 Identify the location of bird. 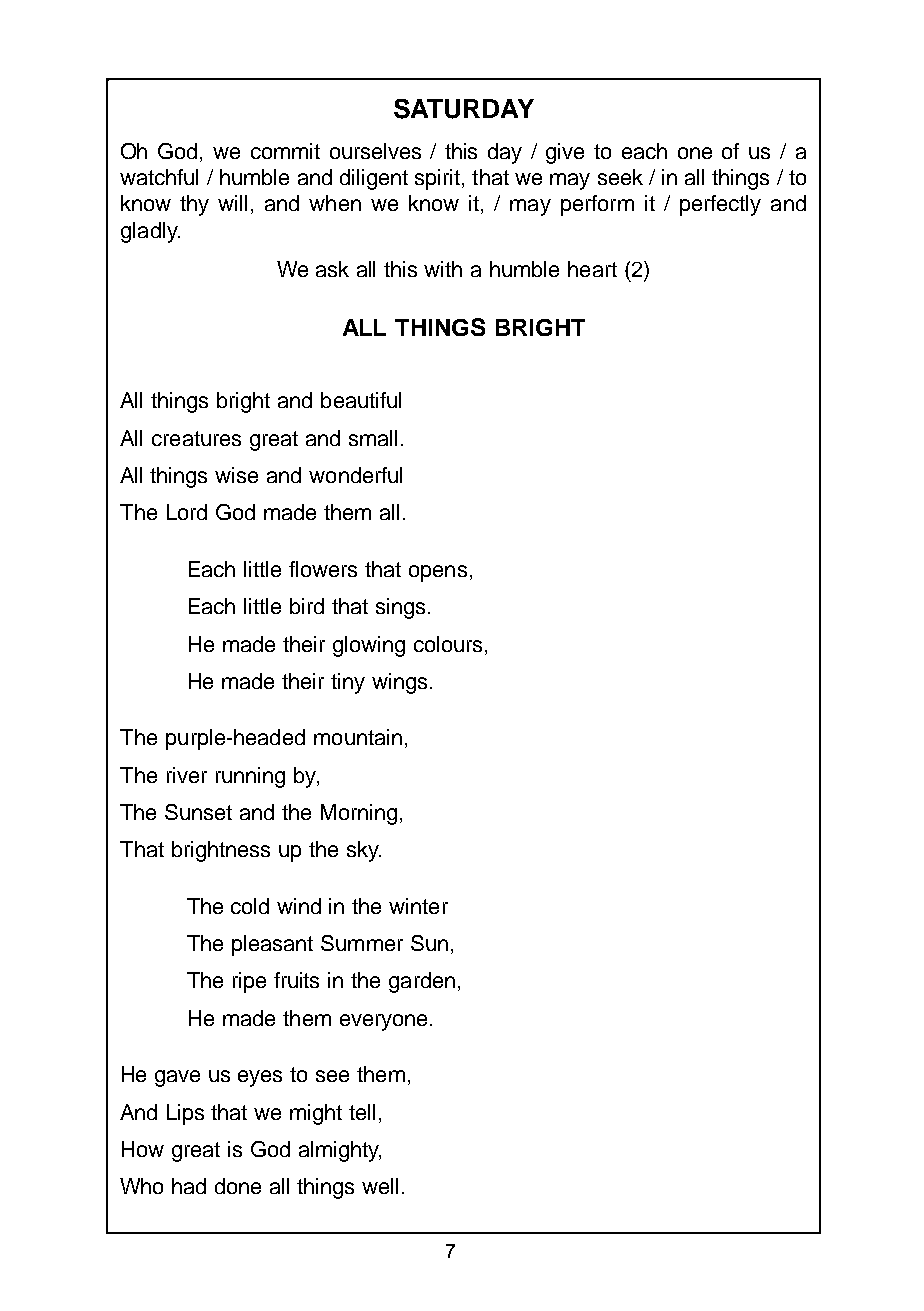
(307, 606).
